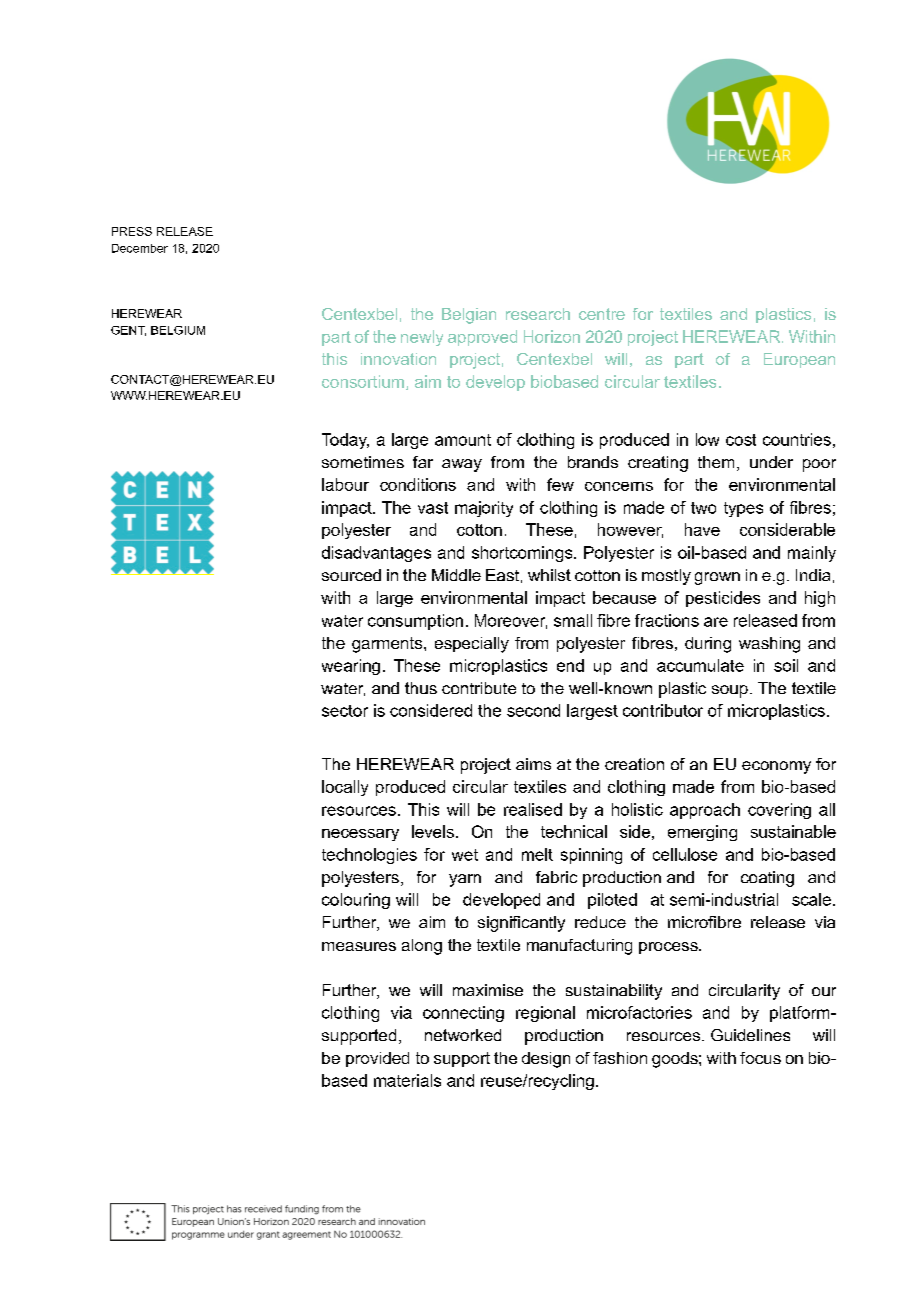 This screenshot has height=1308, width=924. What do you see at coordinates (178, 330) in the screenshot?
I see `BELGIUM` at bounding box center [178, 330].
